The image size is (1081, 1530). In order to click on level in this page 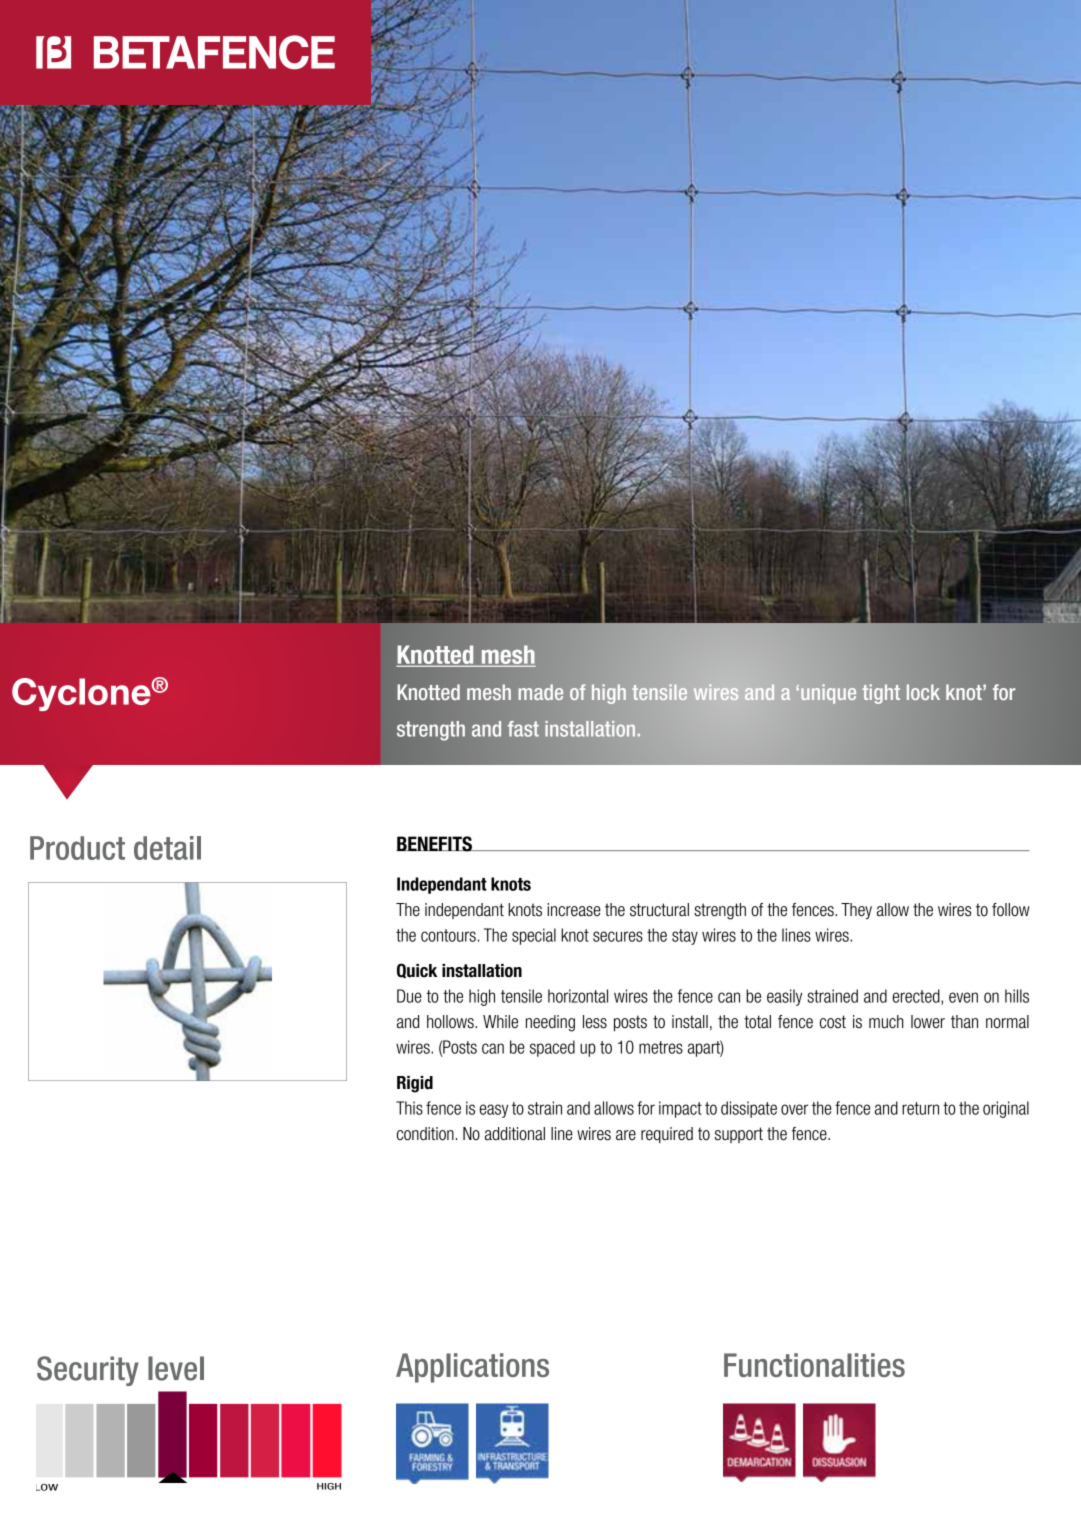, I will do `click(176, 1368)`.
